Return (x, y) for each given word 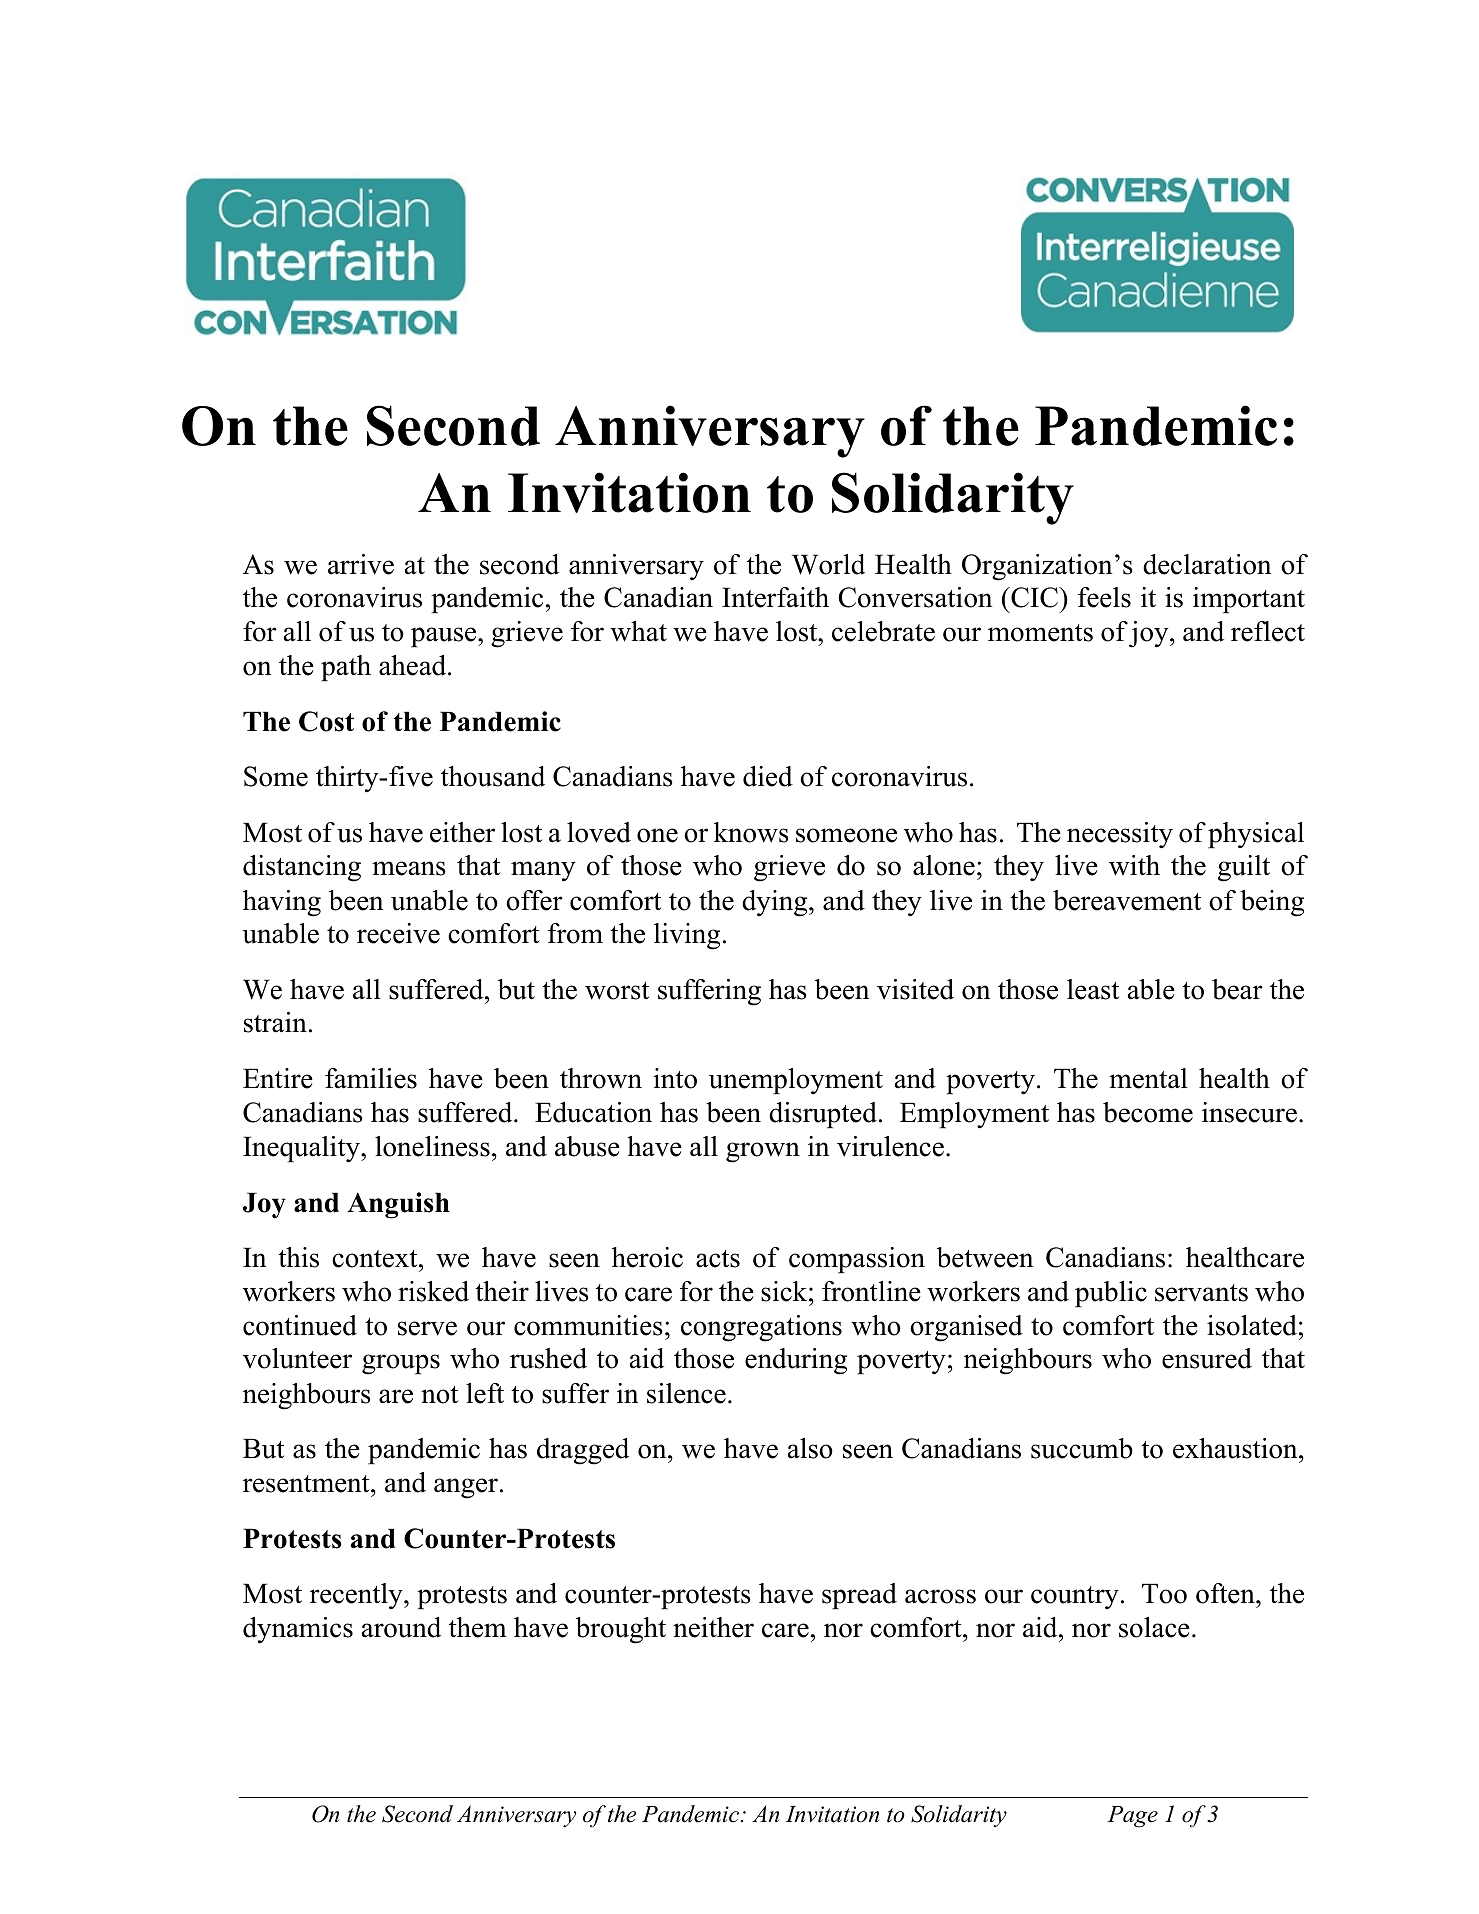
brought (621, 1630)
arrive (361, 564)
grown (763, 1152)
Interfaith (775, 597)
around (401, 1627)
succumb (1082, 1448)
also (810, 1448)
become (1148, 1112)
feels (1104, 597)
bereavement (1127, 900)
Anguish (398, 1205)
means (409, 868)
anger (466, 1488)
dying (776, 903)
